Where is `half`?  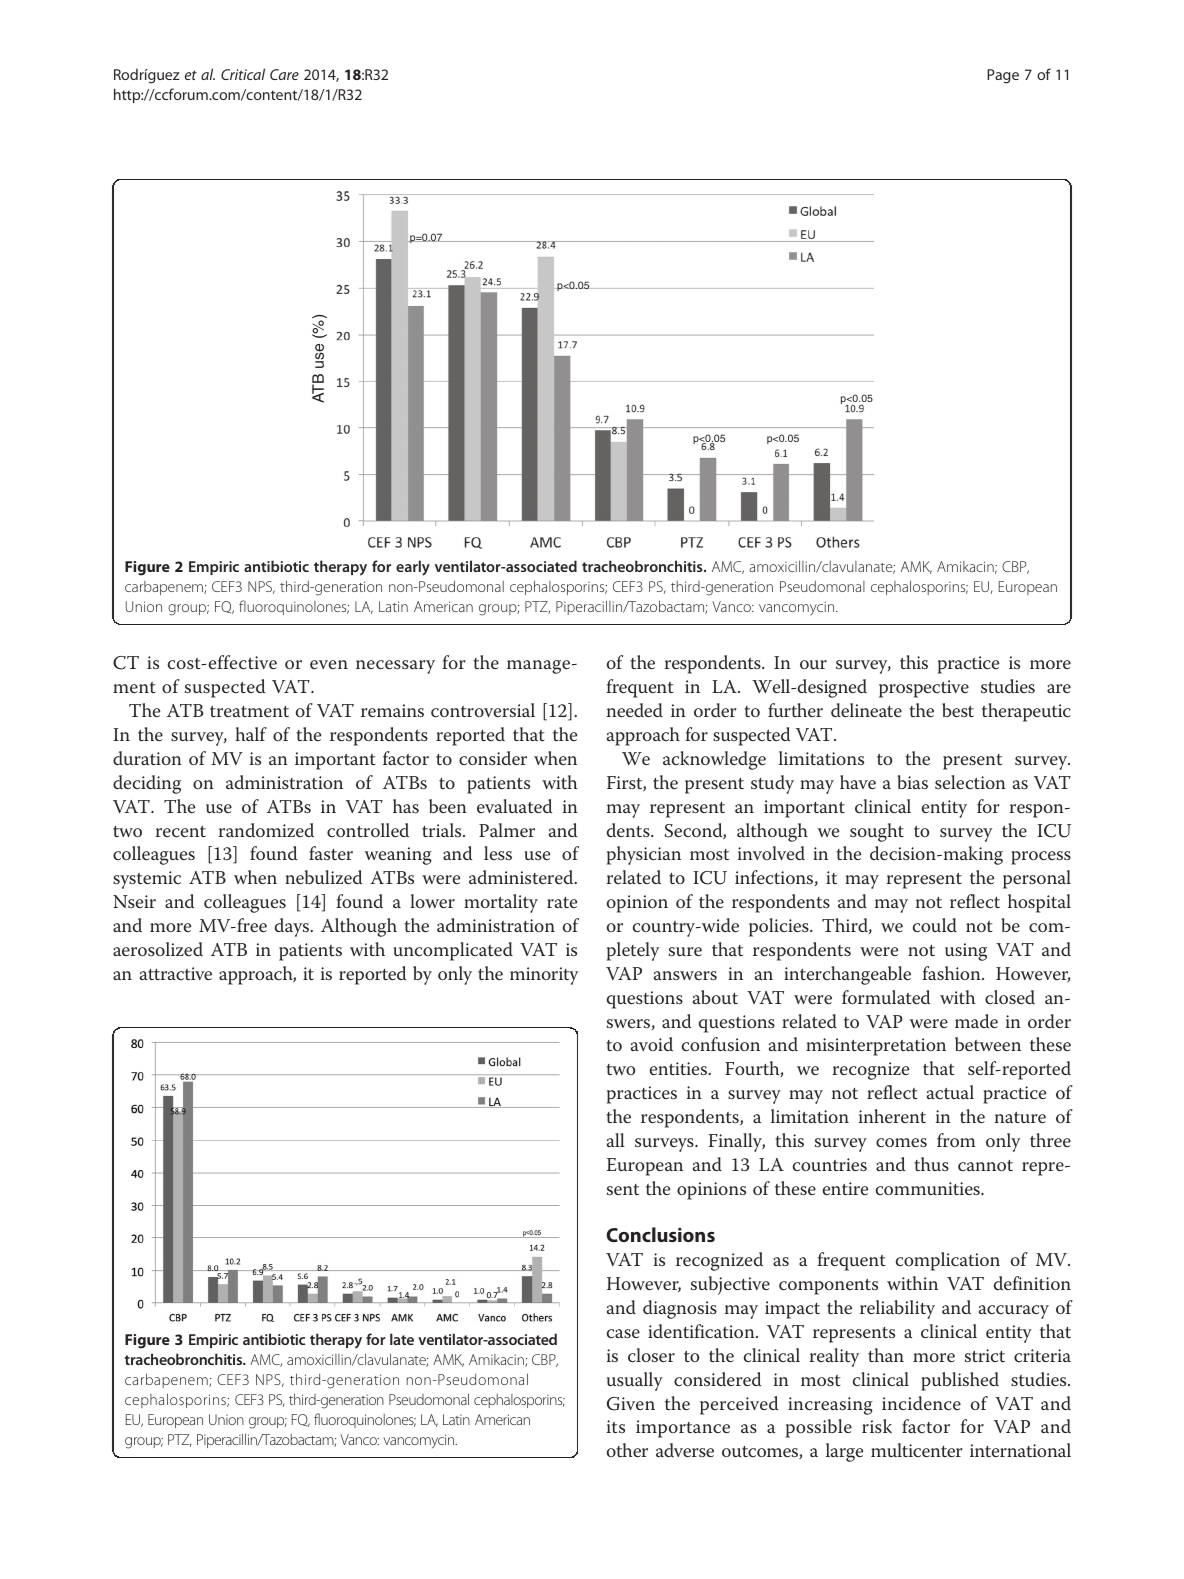
half is located at coordinates (251, 734).
